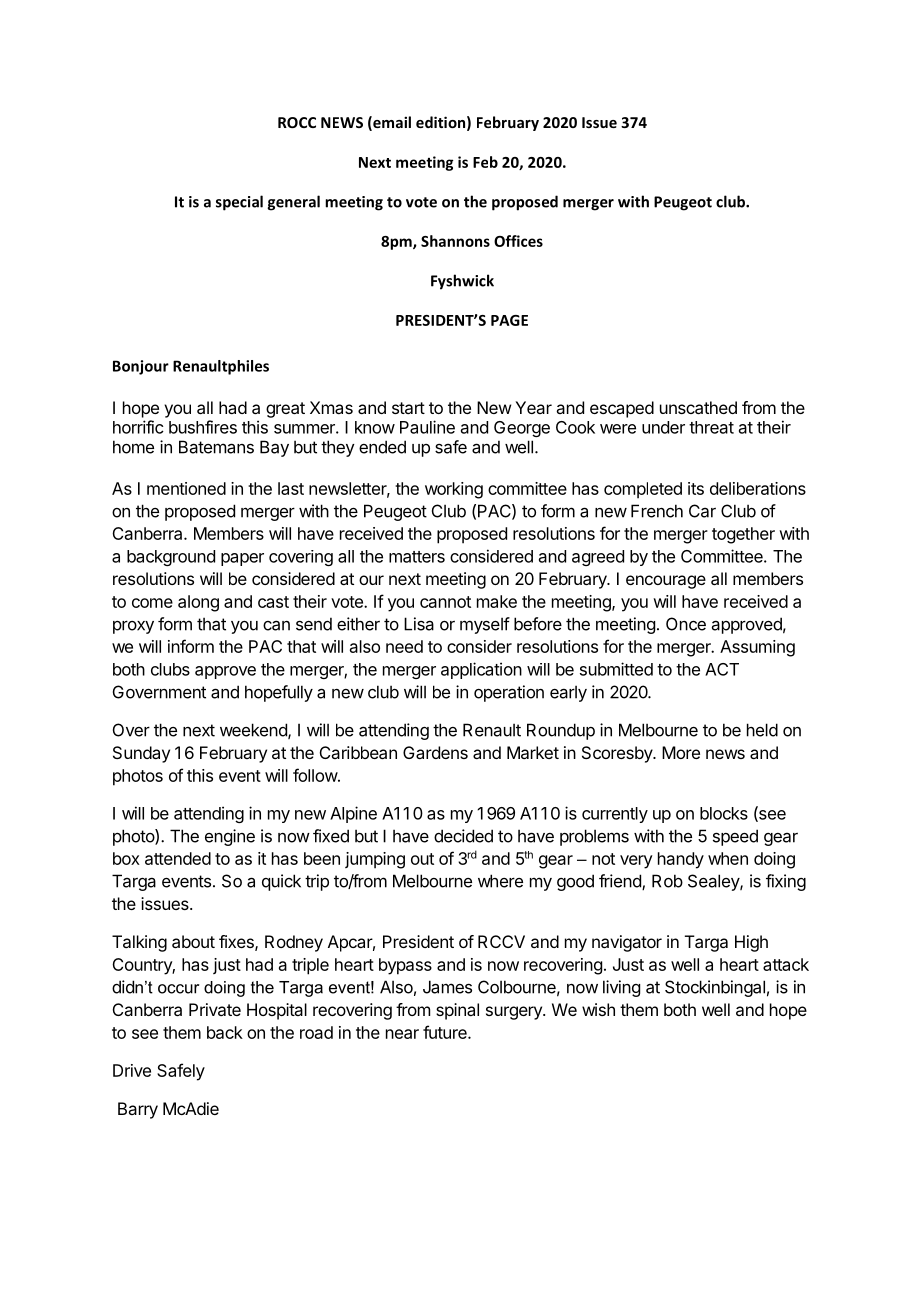  I want to click on along, so click(198, 603).
